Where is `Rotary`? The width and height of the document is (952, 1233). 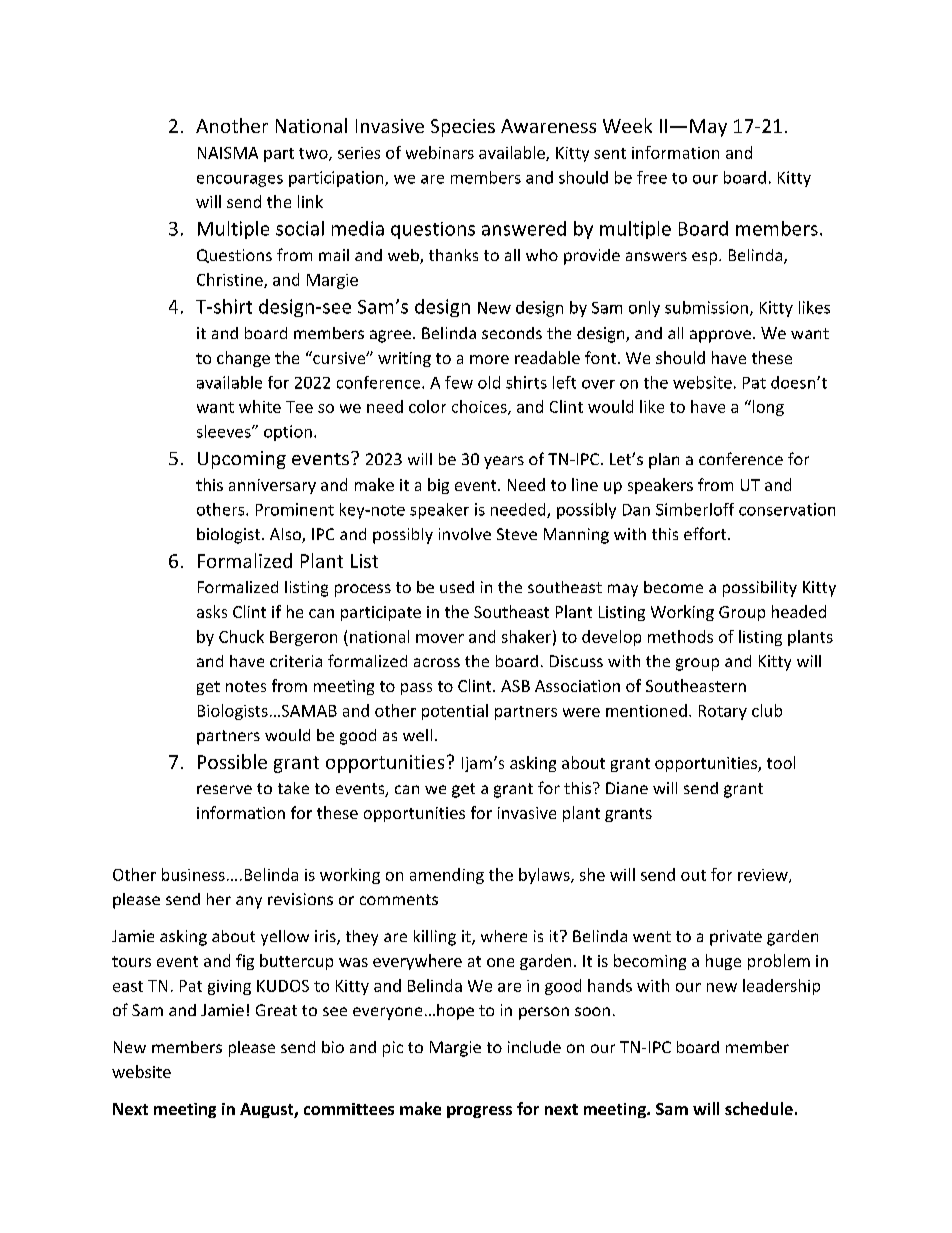 Rotary is located at coordinates (723, 712).
